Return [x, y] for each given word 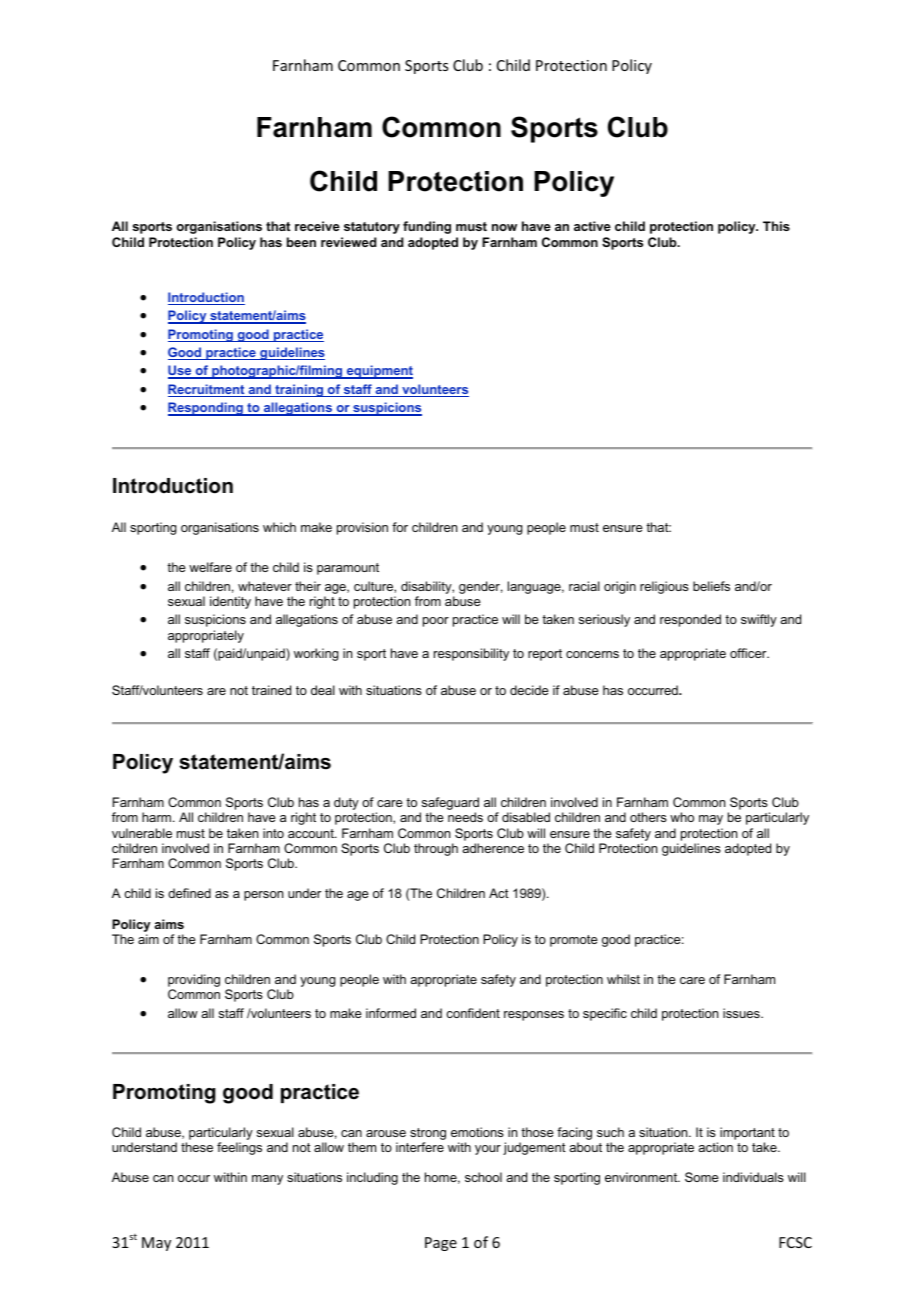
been [301, 242]
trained [271, 690]
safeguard [449, 805]
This [776, 226]
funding [427, 227]
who [682, 817]
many [267, 1180]
